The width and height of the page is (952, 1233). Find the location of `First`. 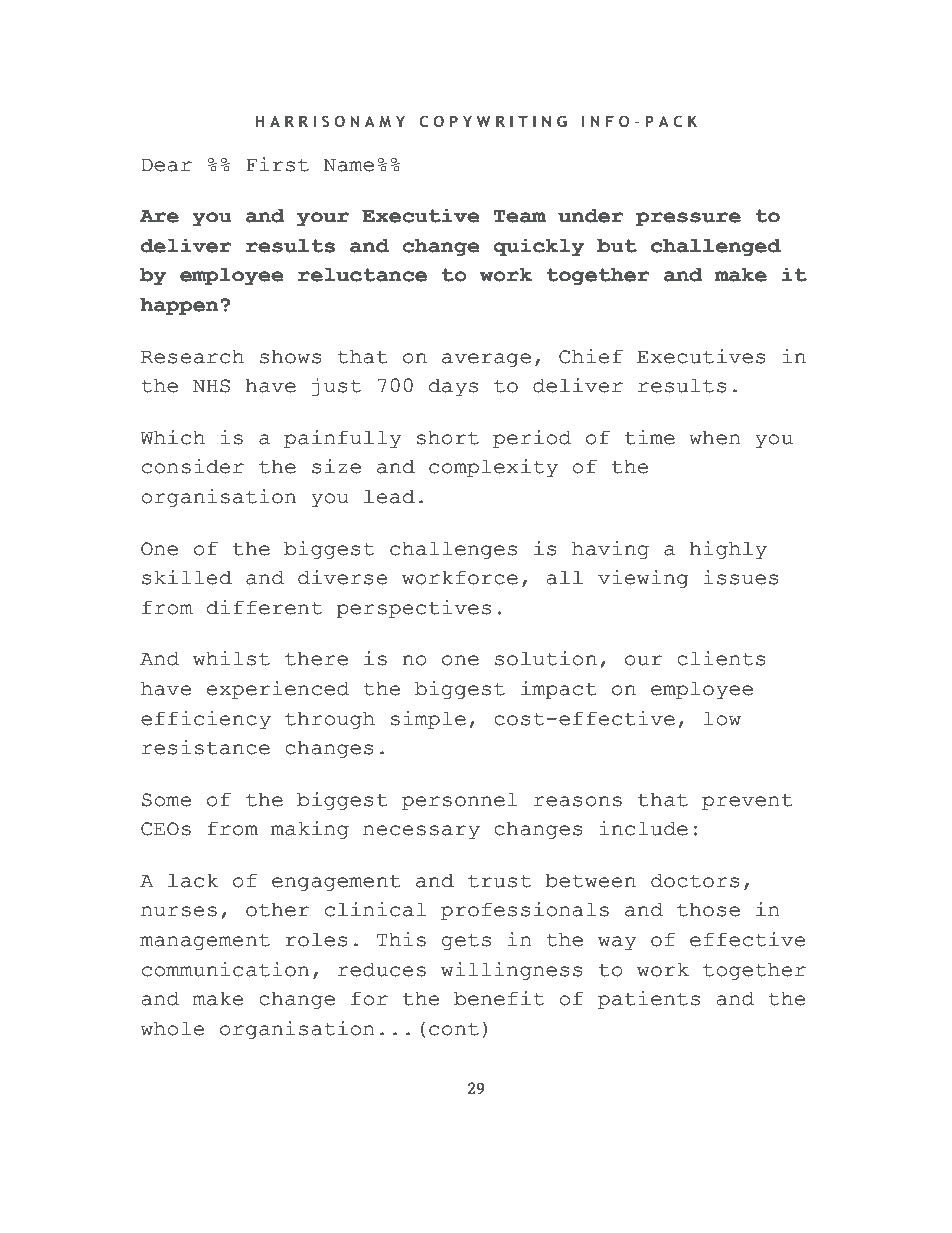

First is located at coordinates (277, 164).
